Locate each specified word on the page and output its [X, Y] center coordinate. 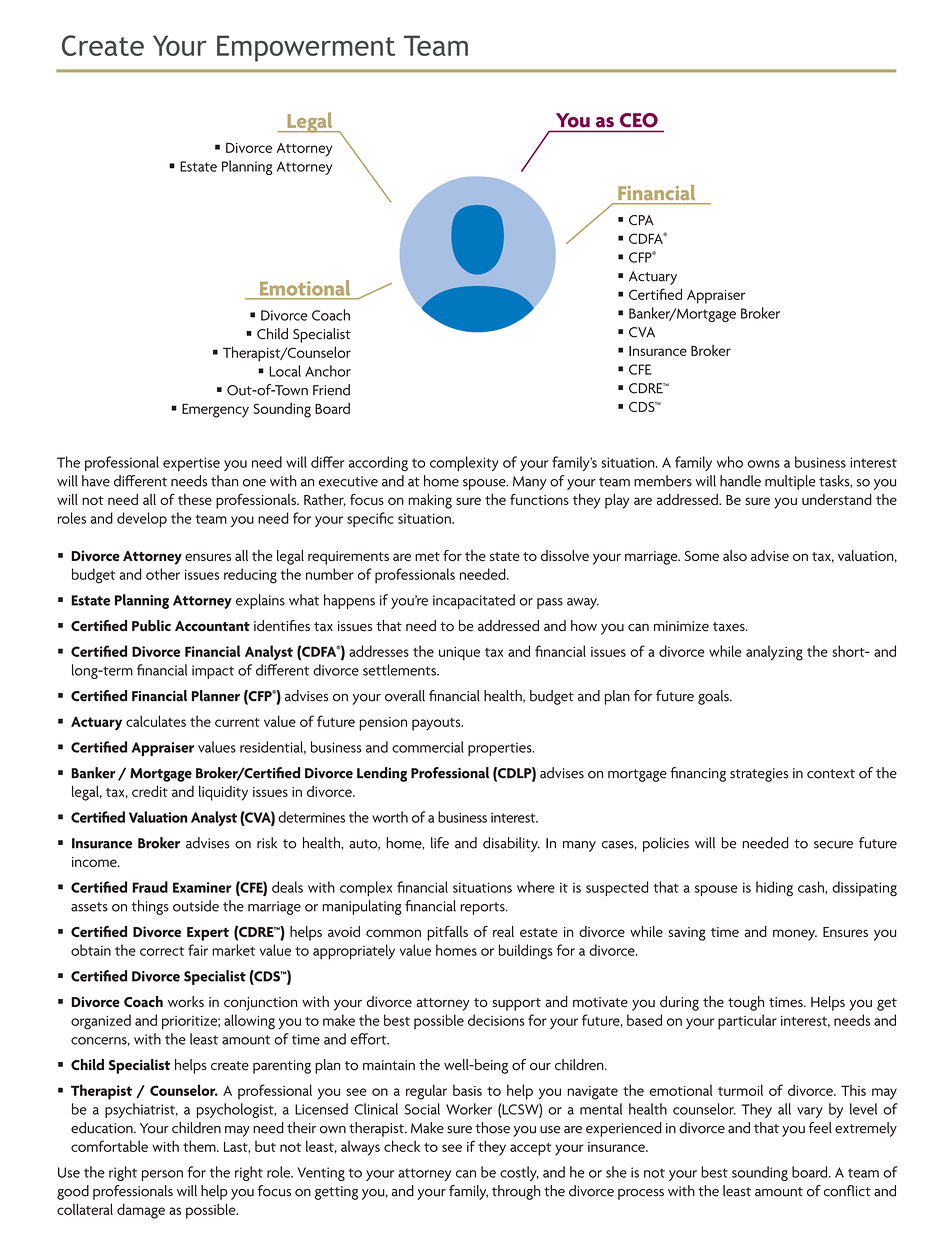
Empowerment [306, 48]
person [162, 1175]
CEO [639, 120]
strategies [759, 775]
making [430, 501]
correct [162, 951]
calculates [156, 721]
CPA [641, 220]
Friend [331, 390]
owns [764, 464]
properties [501, 749]
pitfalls [447, 933]
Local [285, 371]
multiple [790, 482]
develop [142, 519]
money [795, 935]
